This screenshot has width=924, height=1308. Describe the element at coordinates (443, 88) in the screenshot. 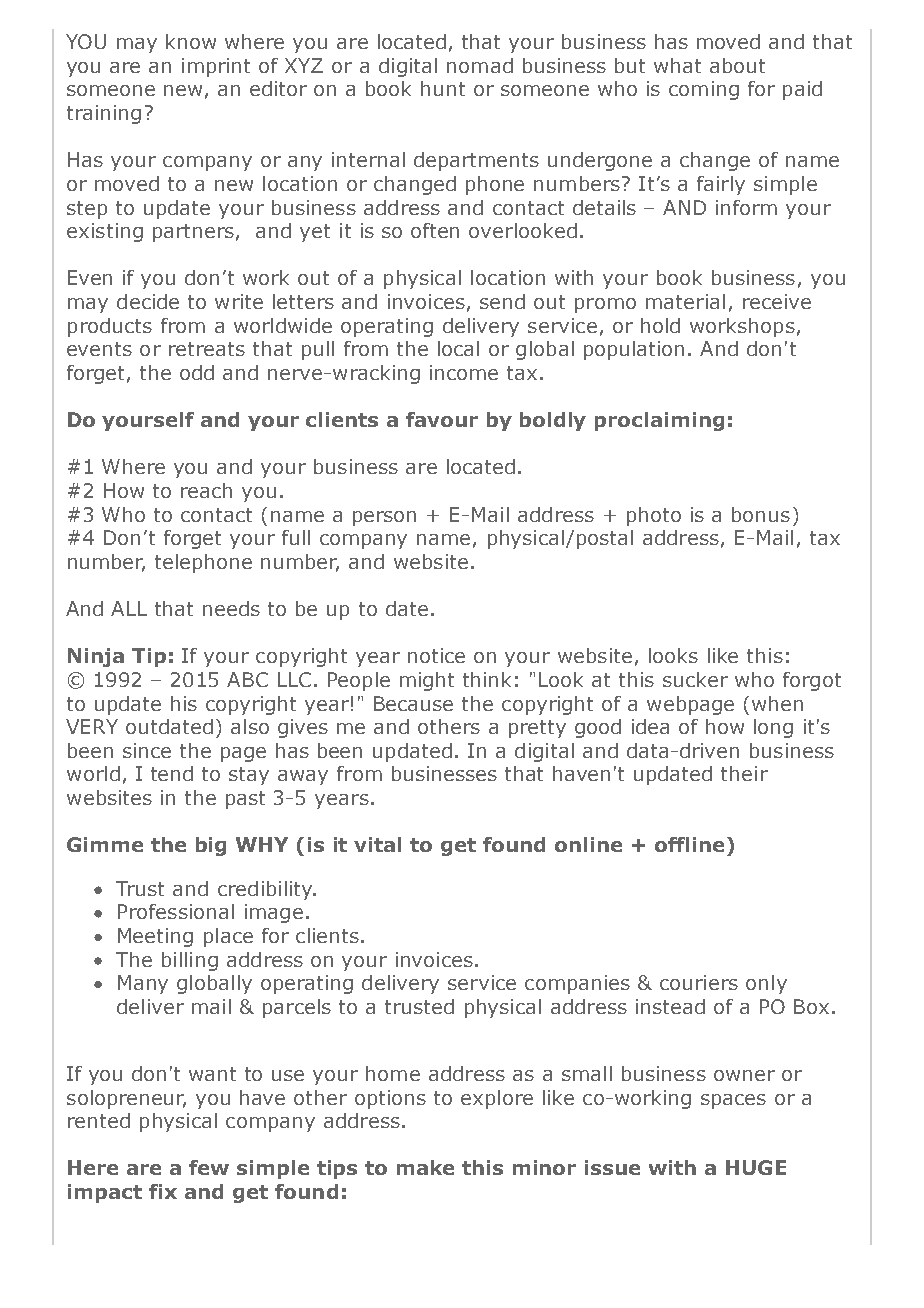

I see `hunt` at that location.
